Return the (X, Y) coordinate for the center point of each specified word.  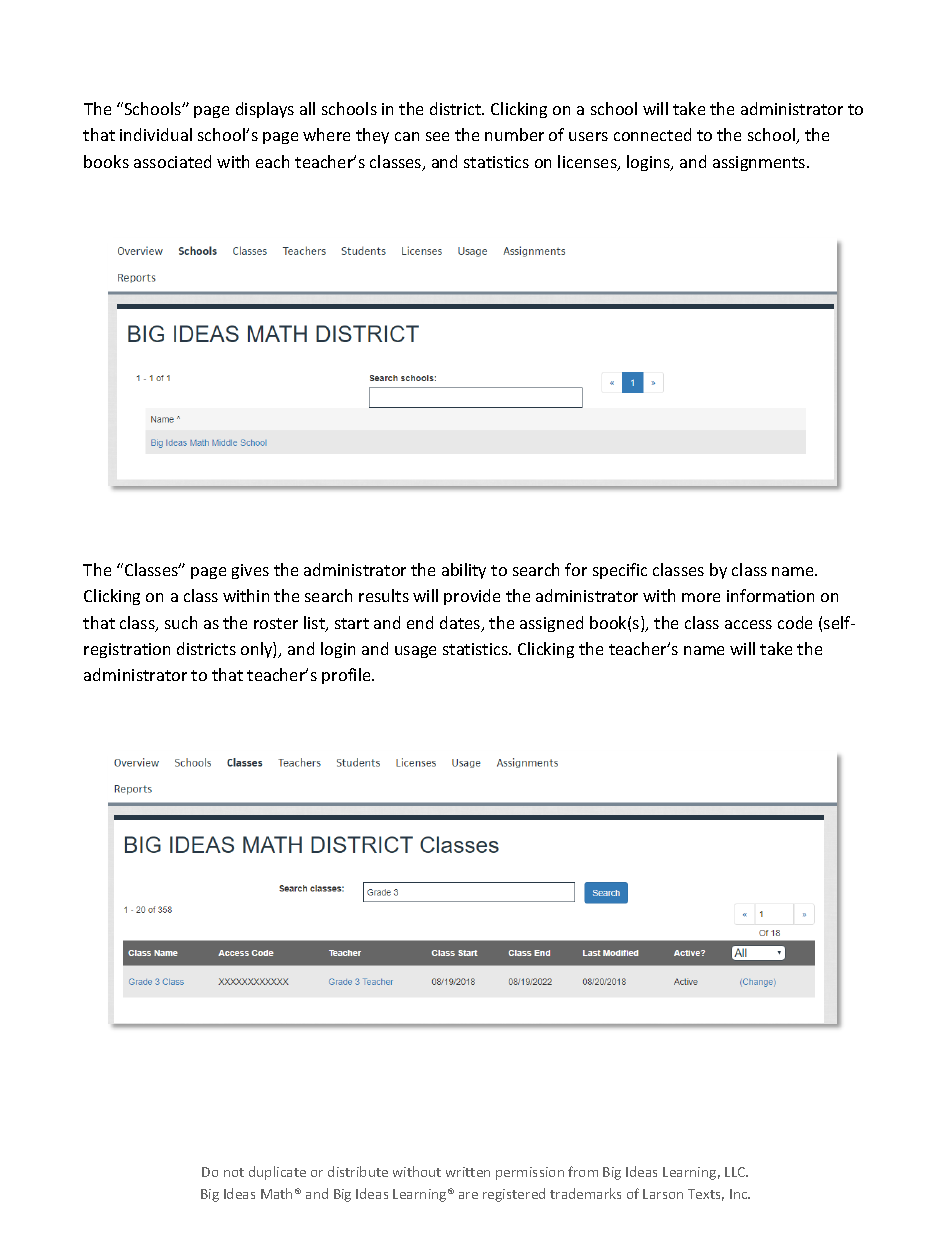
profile (347, 676)
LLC (736, 1172)
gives (250, 571)
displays (265, 110)
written (468, 1172)
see (437, 136)
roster (276, 623)
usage (415, 652)
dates (461, 624)
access (748, 624)
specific (620, 571)
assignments (760, 163)
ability (464, 571)
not (234, 1172)
